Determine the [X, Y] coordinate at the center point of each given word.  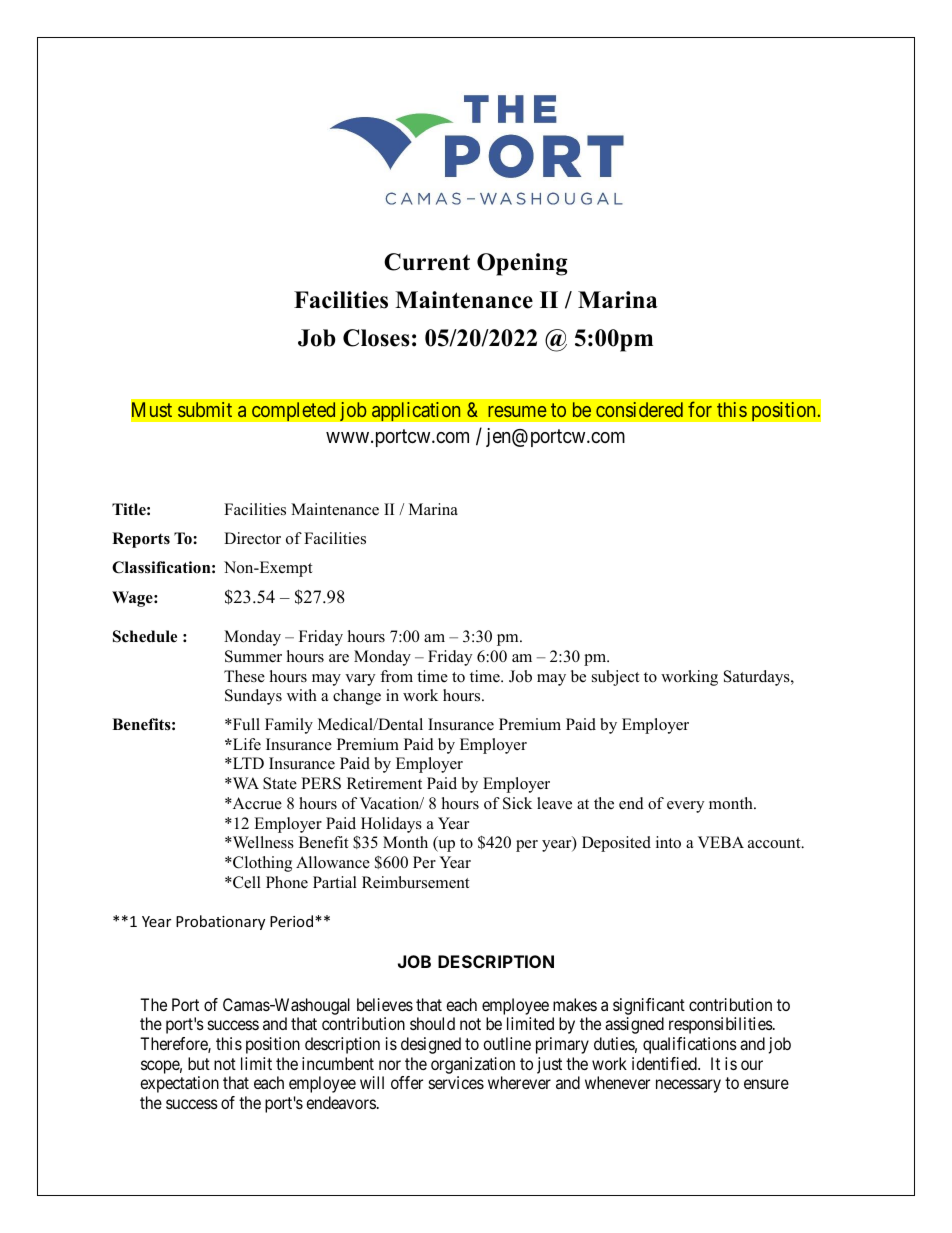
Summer [253, 656]
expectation [179, 1084]
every [685, 807]
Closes [376, 338]
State [280, 783]
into [668, 842]
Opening [522, 264]
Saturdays [758, 678]
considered [639, 409]
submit [205, 409]
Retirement [384, 783]
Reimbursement [415, 882]
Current [427, 262]
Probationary [220, 922]
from [396, 676]
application [416, 412]
